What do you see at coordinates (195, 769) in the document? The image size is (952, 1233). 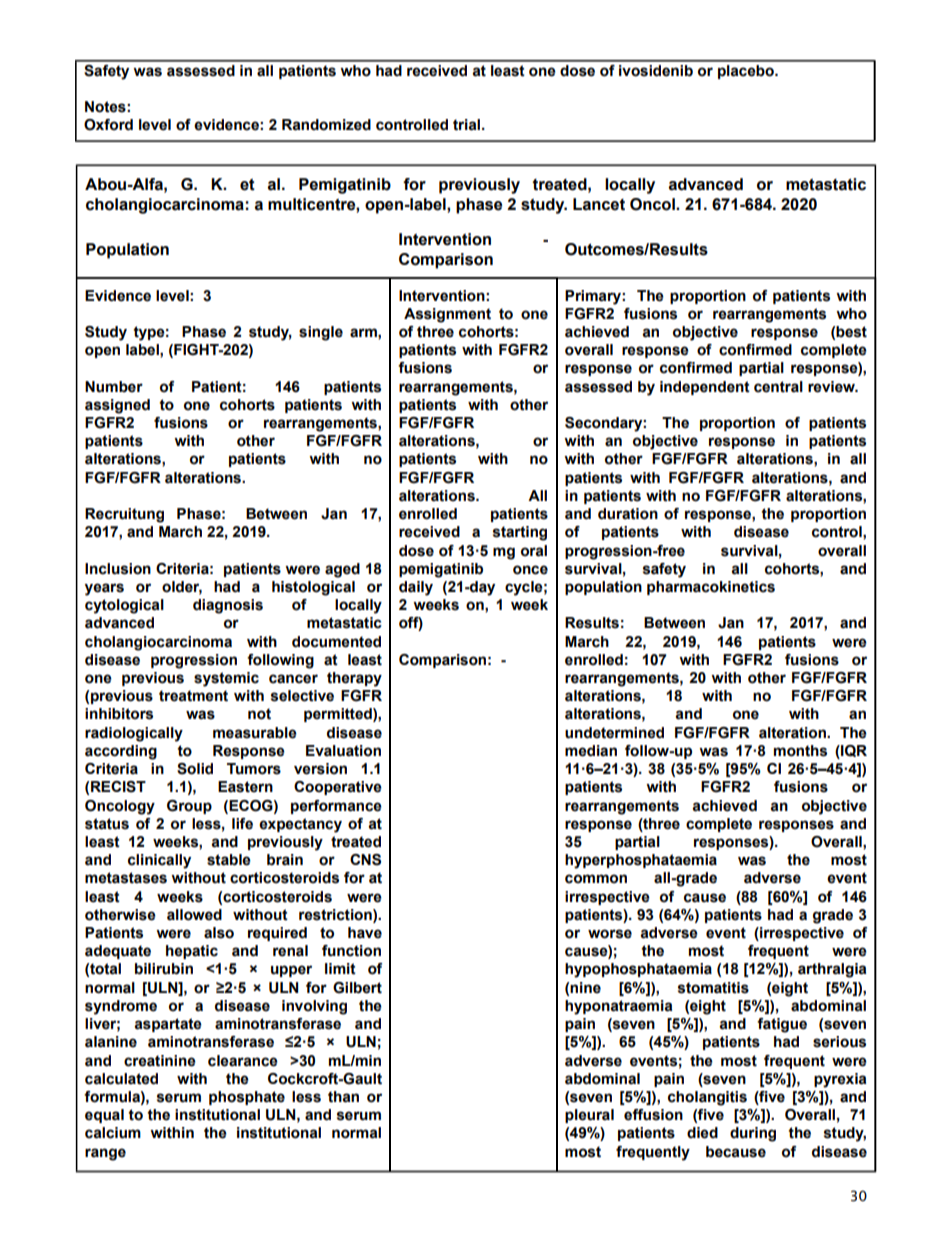 I see `Solid` at bounding box center [195, 769].
